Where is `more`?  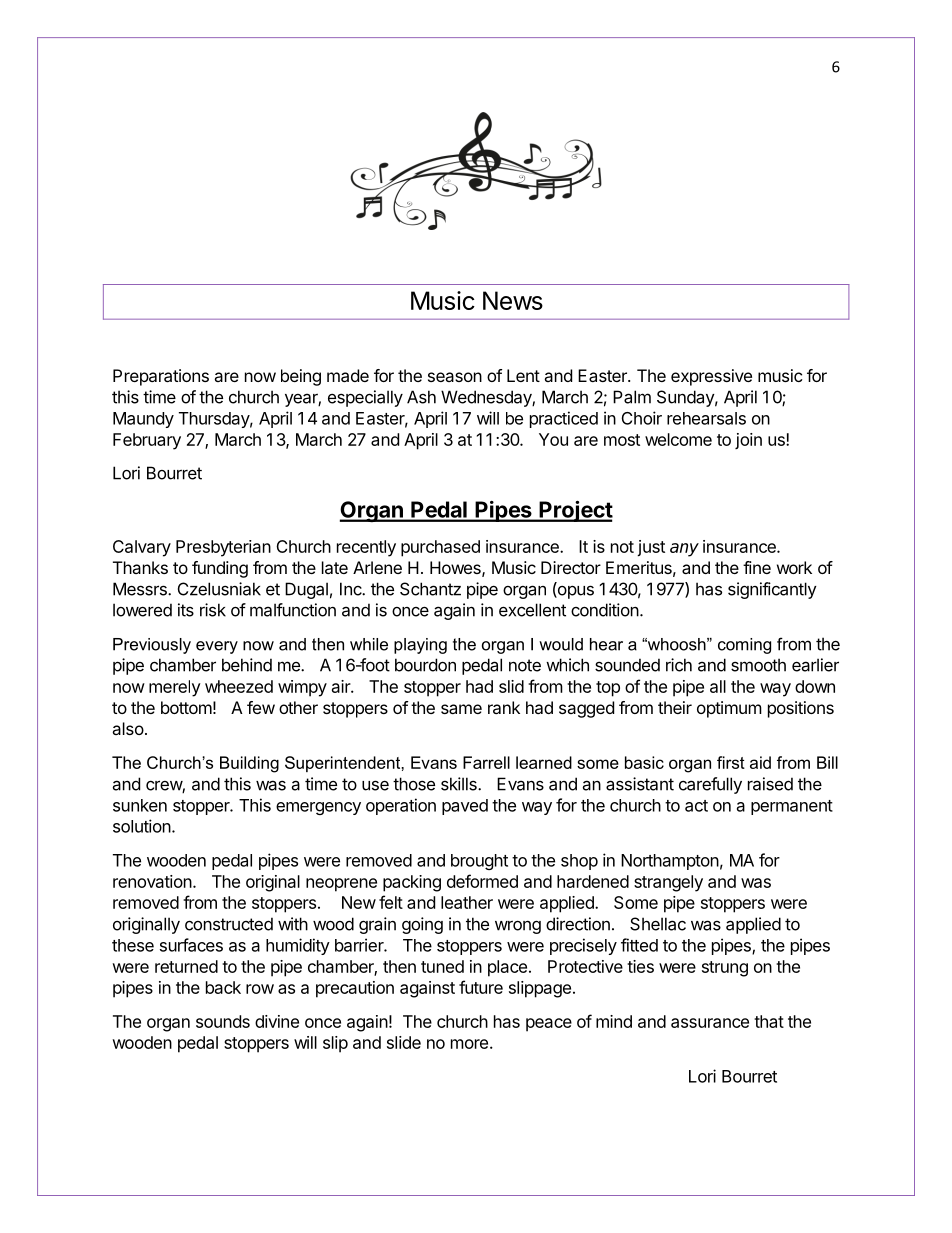 more is located at coordinates (469, 1044).
